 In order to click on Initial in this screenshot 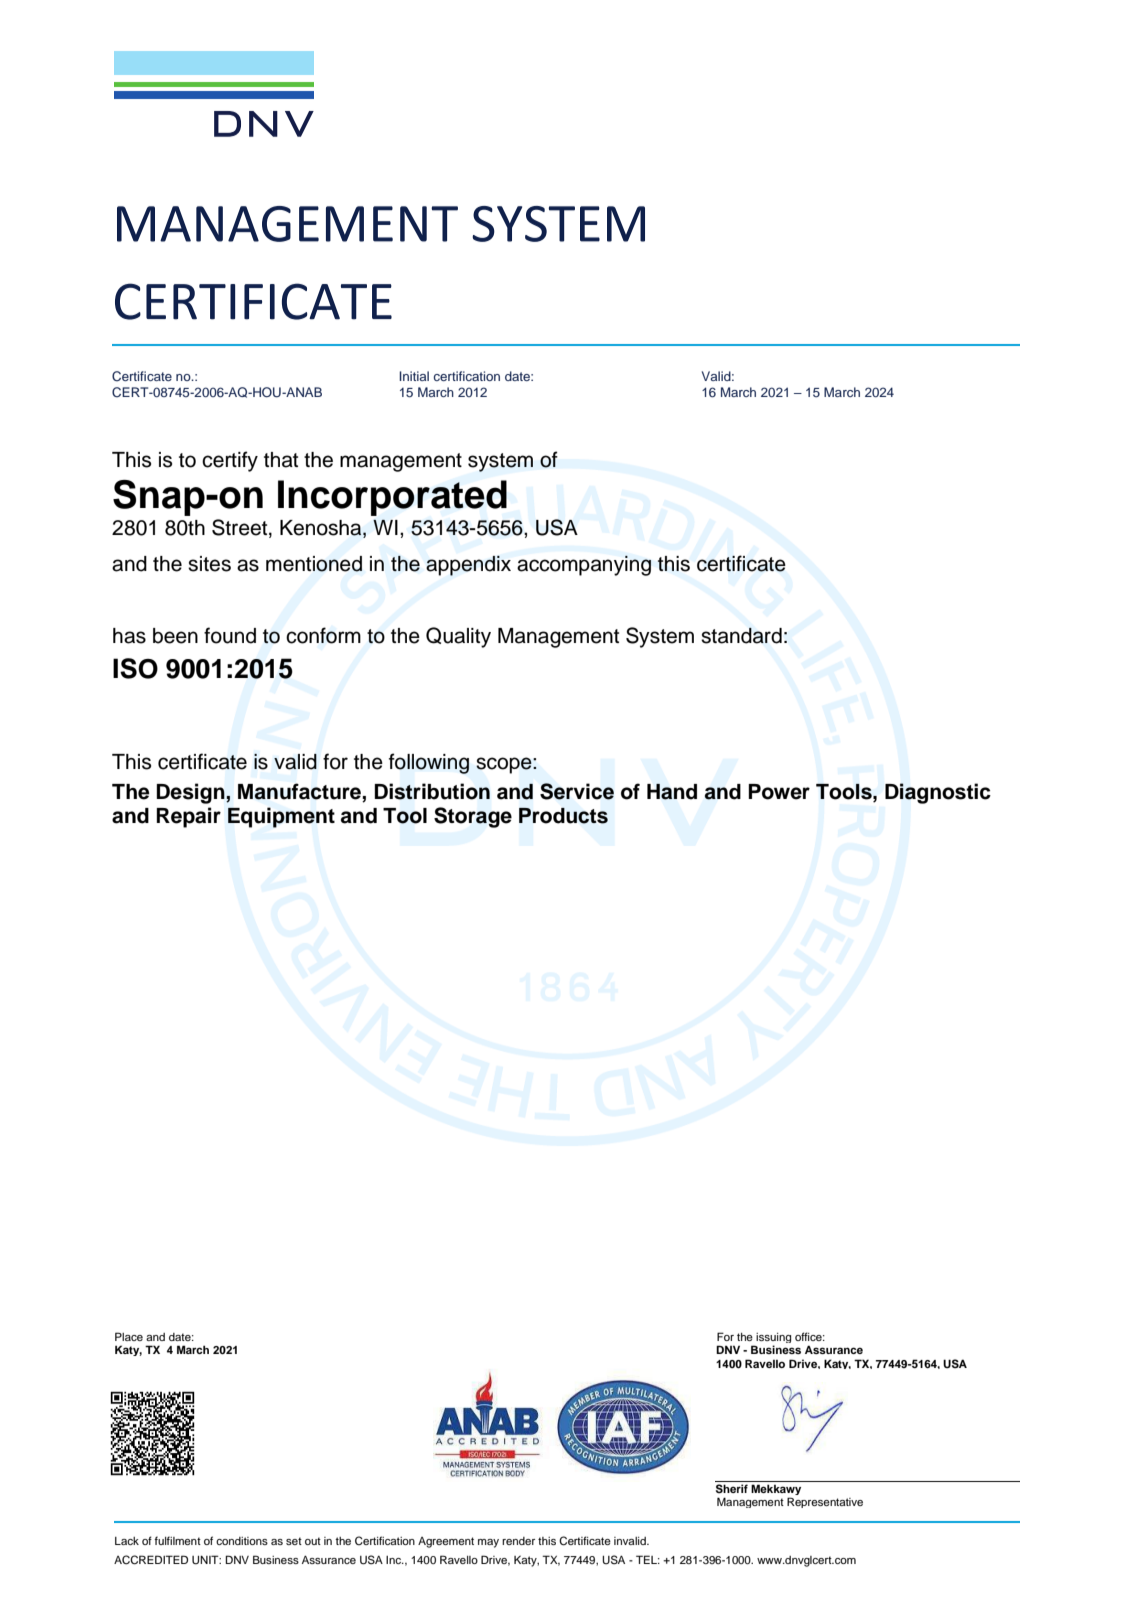, I will do `click(414, 376)`.
